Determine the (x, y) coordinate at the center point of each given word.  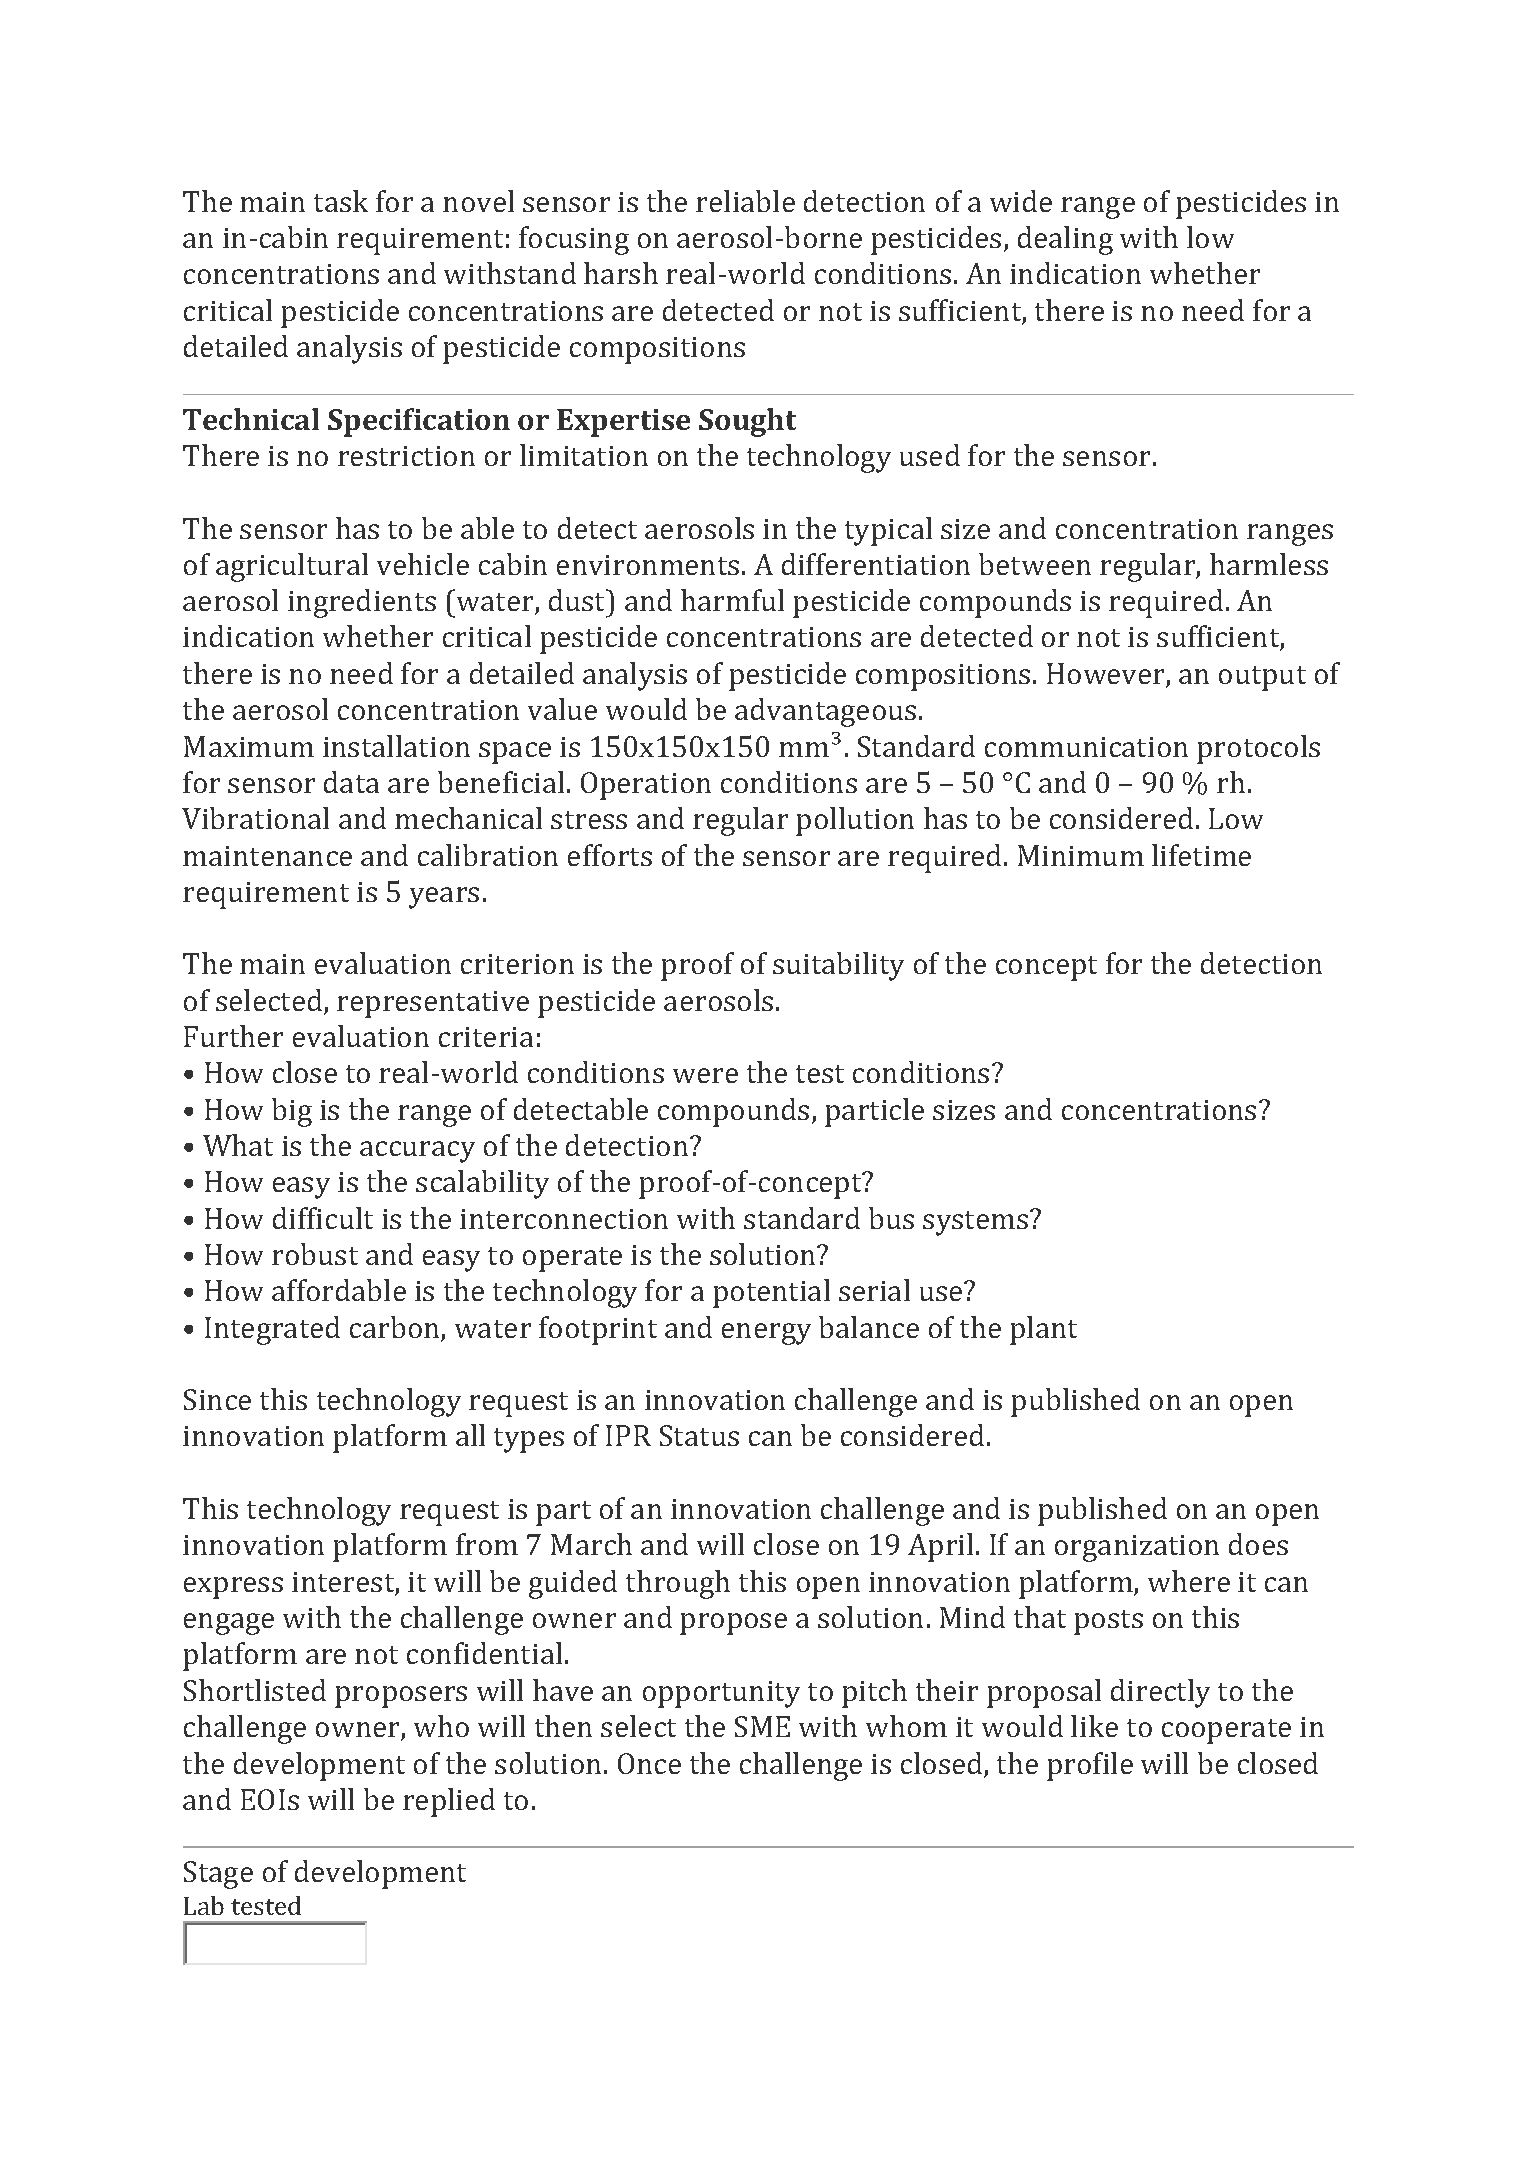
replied (449, 1802)
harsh (621, 273)
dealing (1065, 240)
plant (1043, 1330)
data (351, 782)
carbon (396, 1328)
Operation (646, 786)
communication (1086, 747)
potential (771, 1293)
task (341, 201)
